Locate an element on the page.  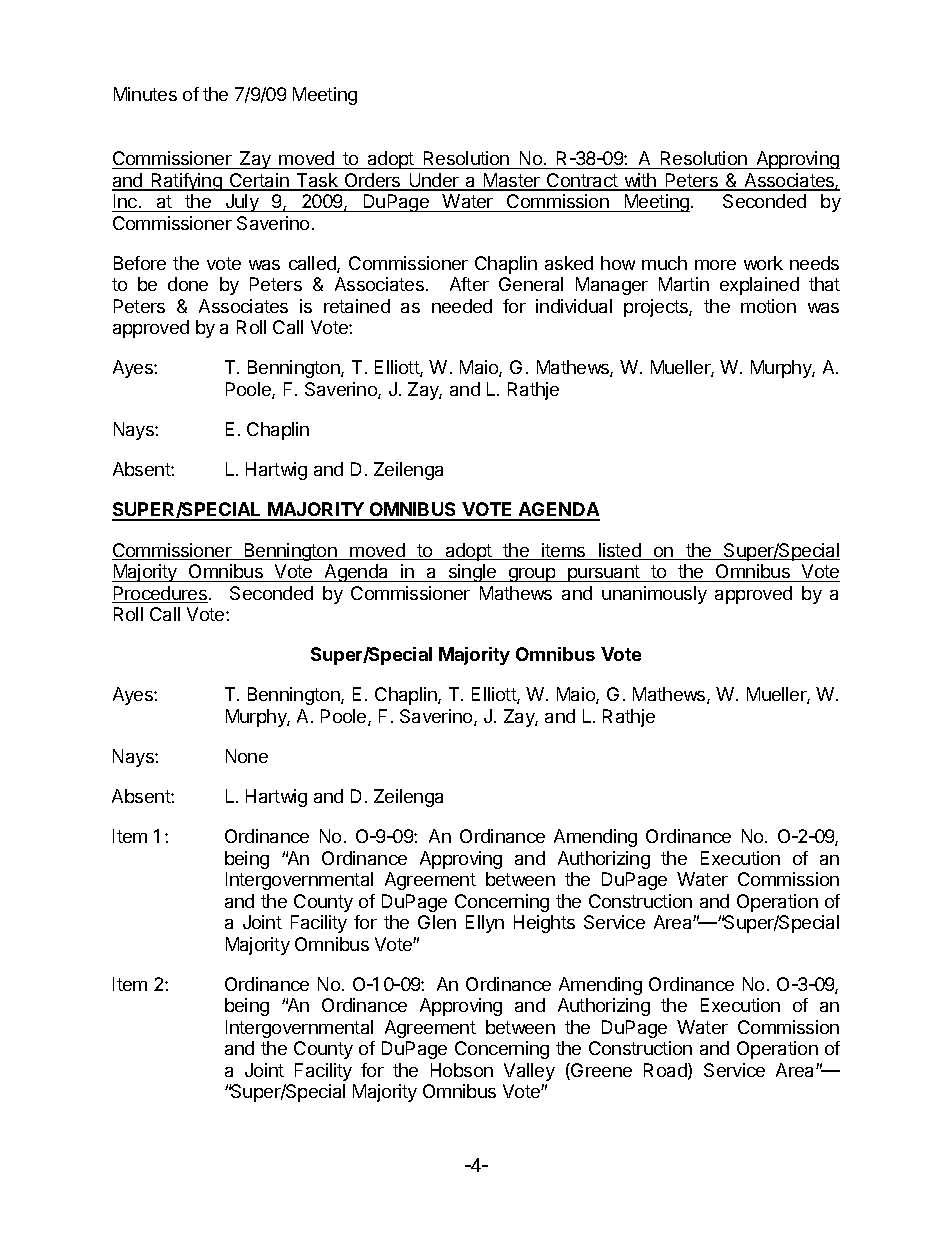
Hobson is located at coordinates (462, 1070).
